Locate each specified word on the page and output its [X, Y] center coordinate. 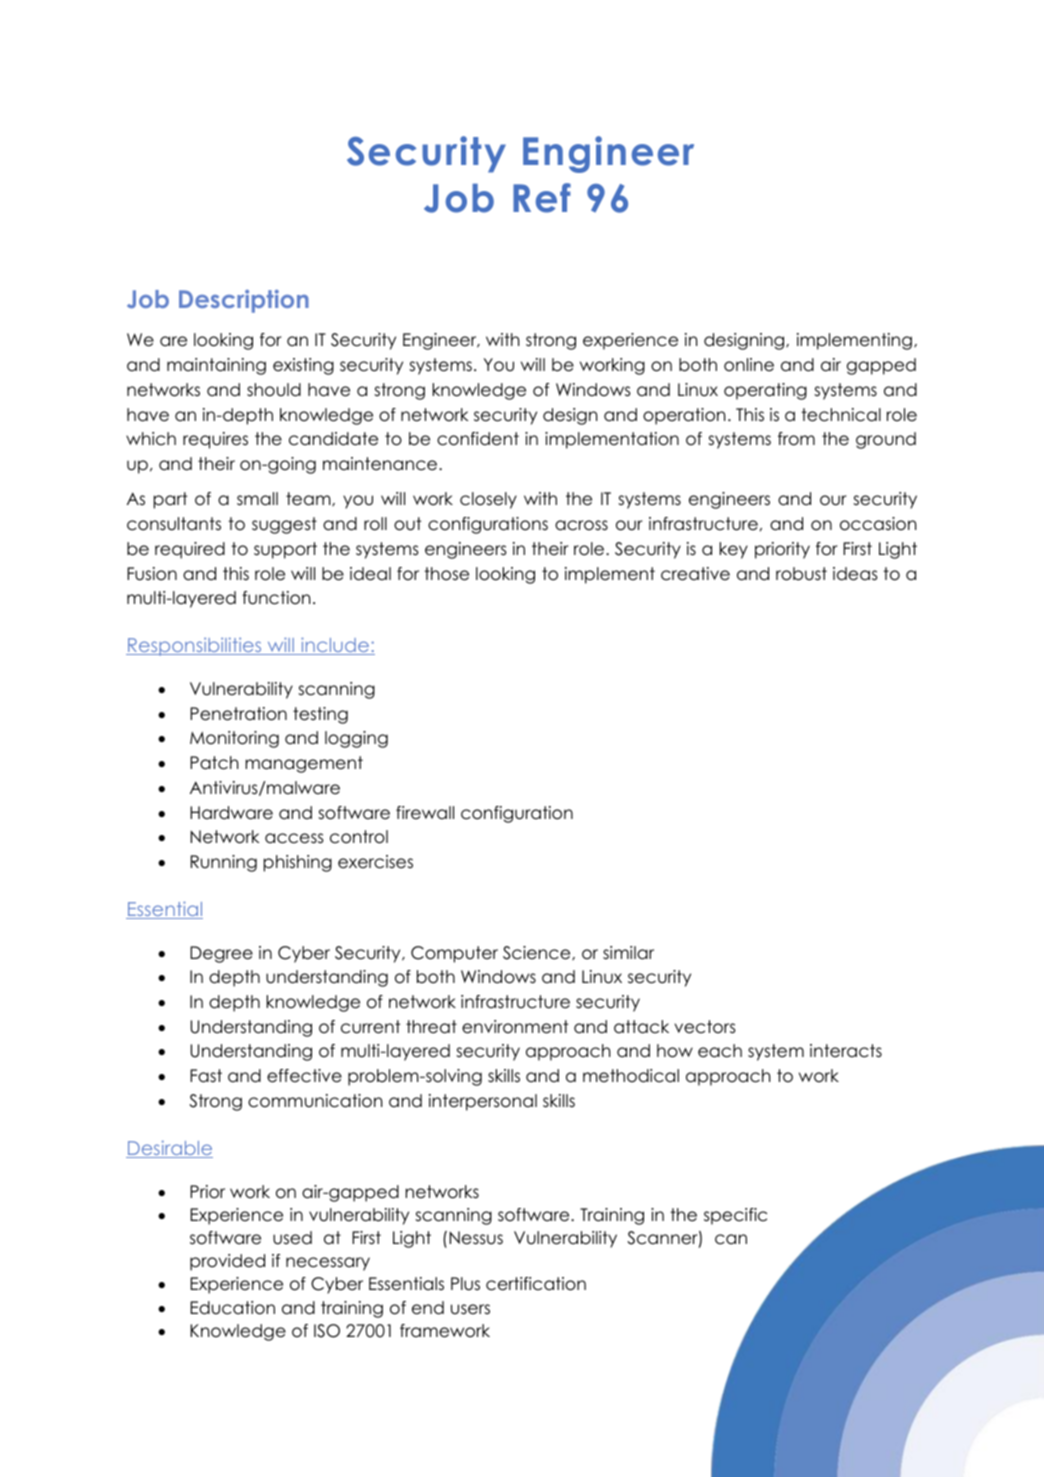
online [749, 365]
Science [538, 953]
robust [801, 574]
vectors [705, 1027]
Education [232, 1308]
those [446, 574]
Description [244, 301]
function [276, 598]
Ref [542, 198]
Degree [221, 954]
